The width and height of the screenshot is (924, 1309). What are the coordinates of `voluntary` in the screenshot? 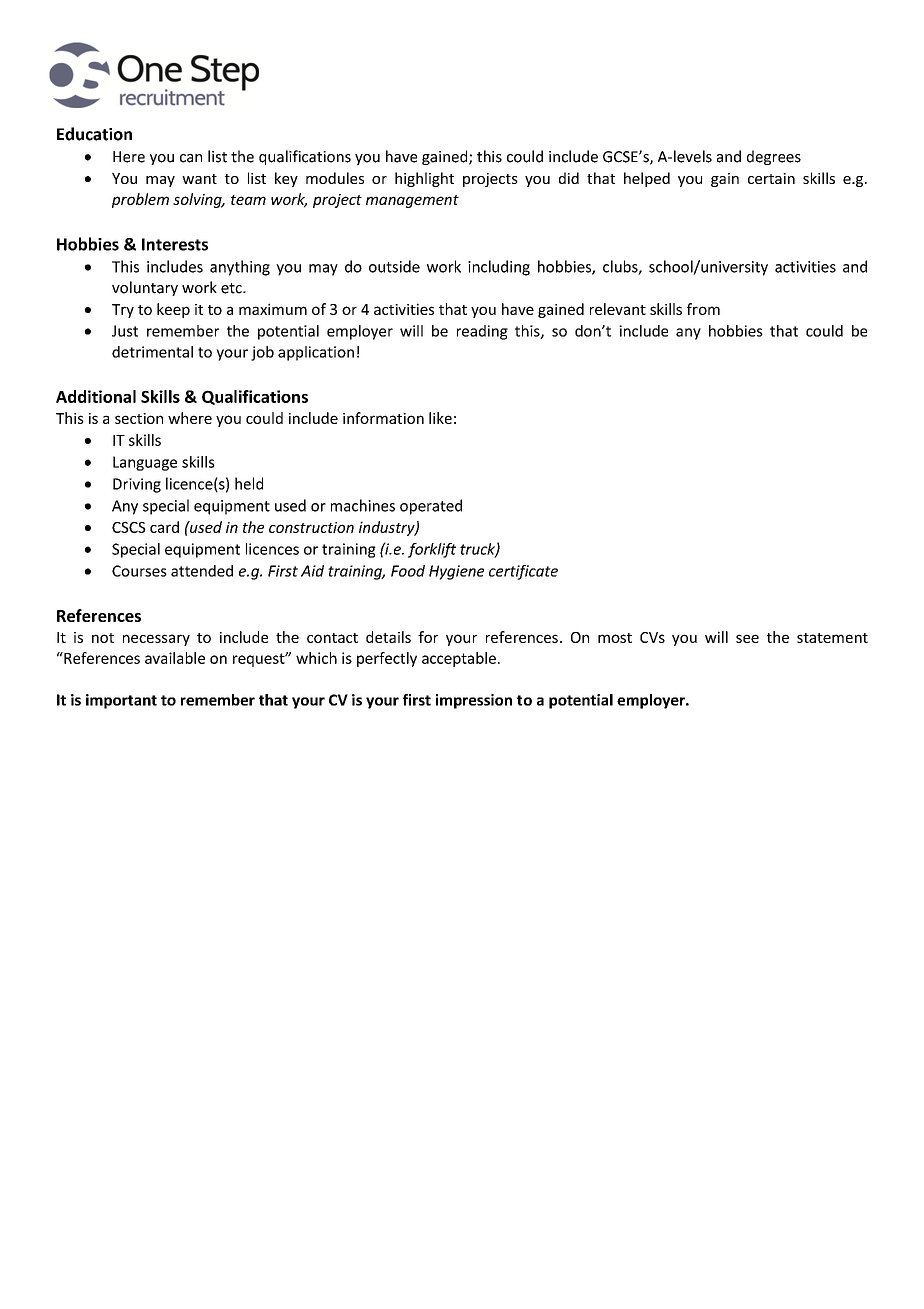 It's located at (145, 288).
